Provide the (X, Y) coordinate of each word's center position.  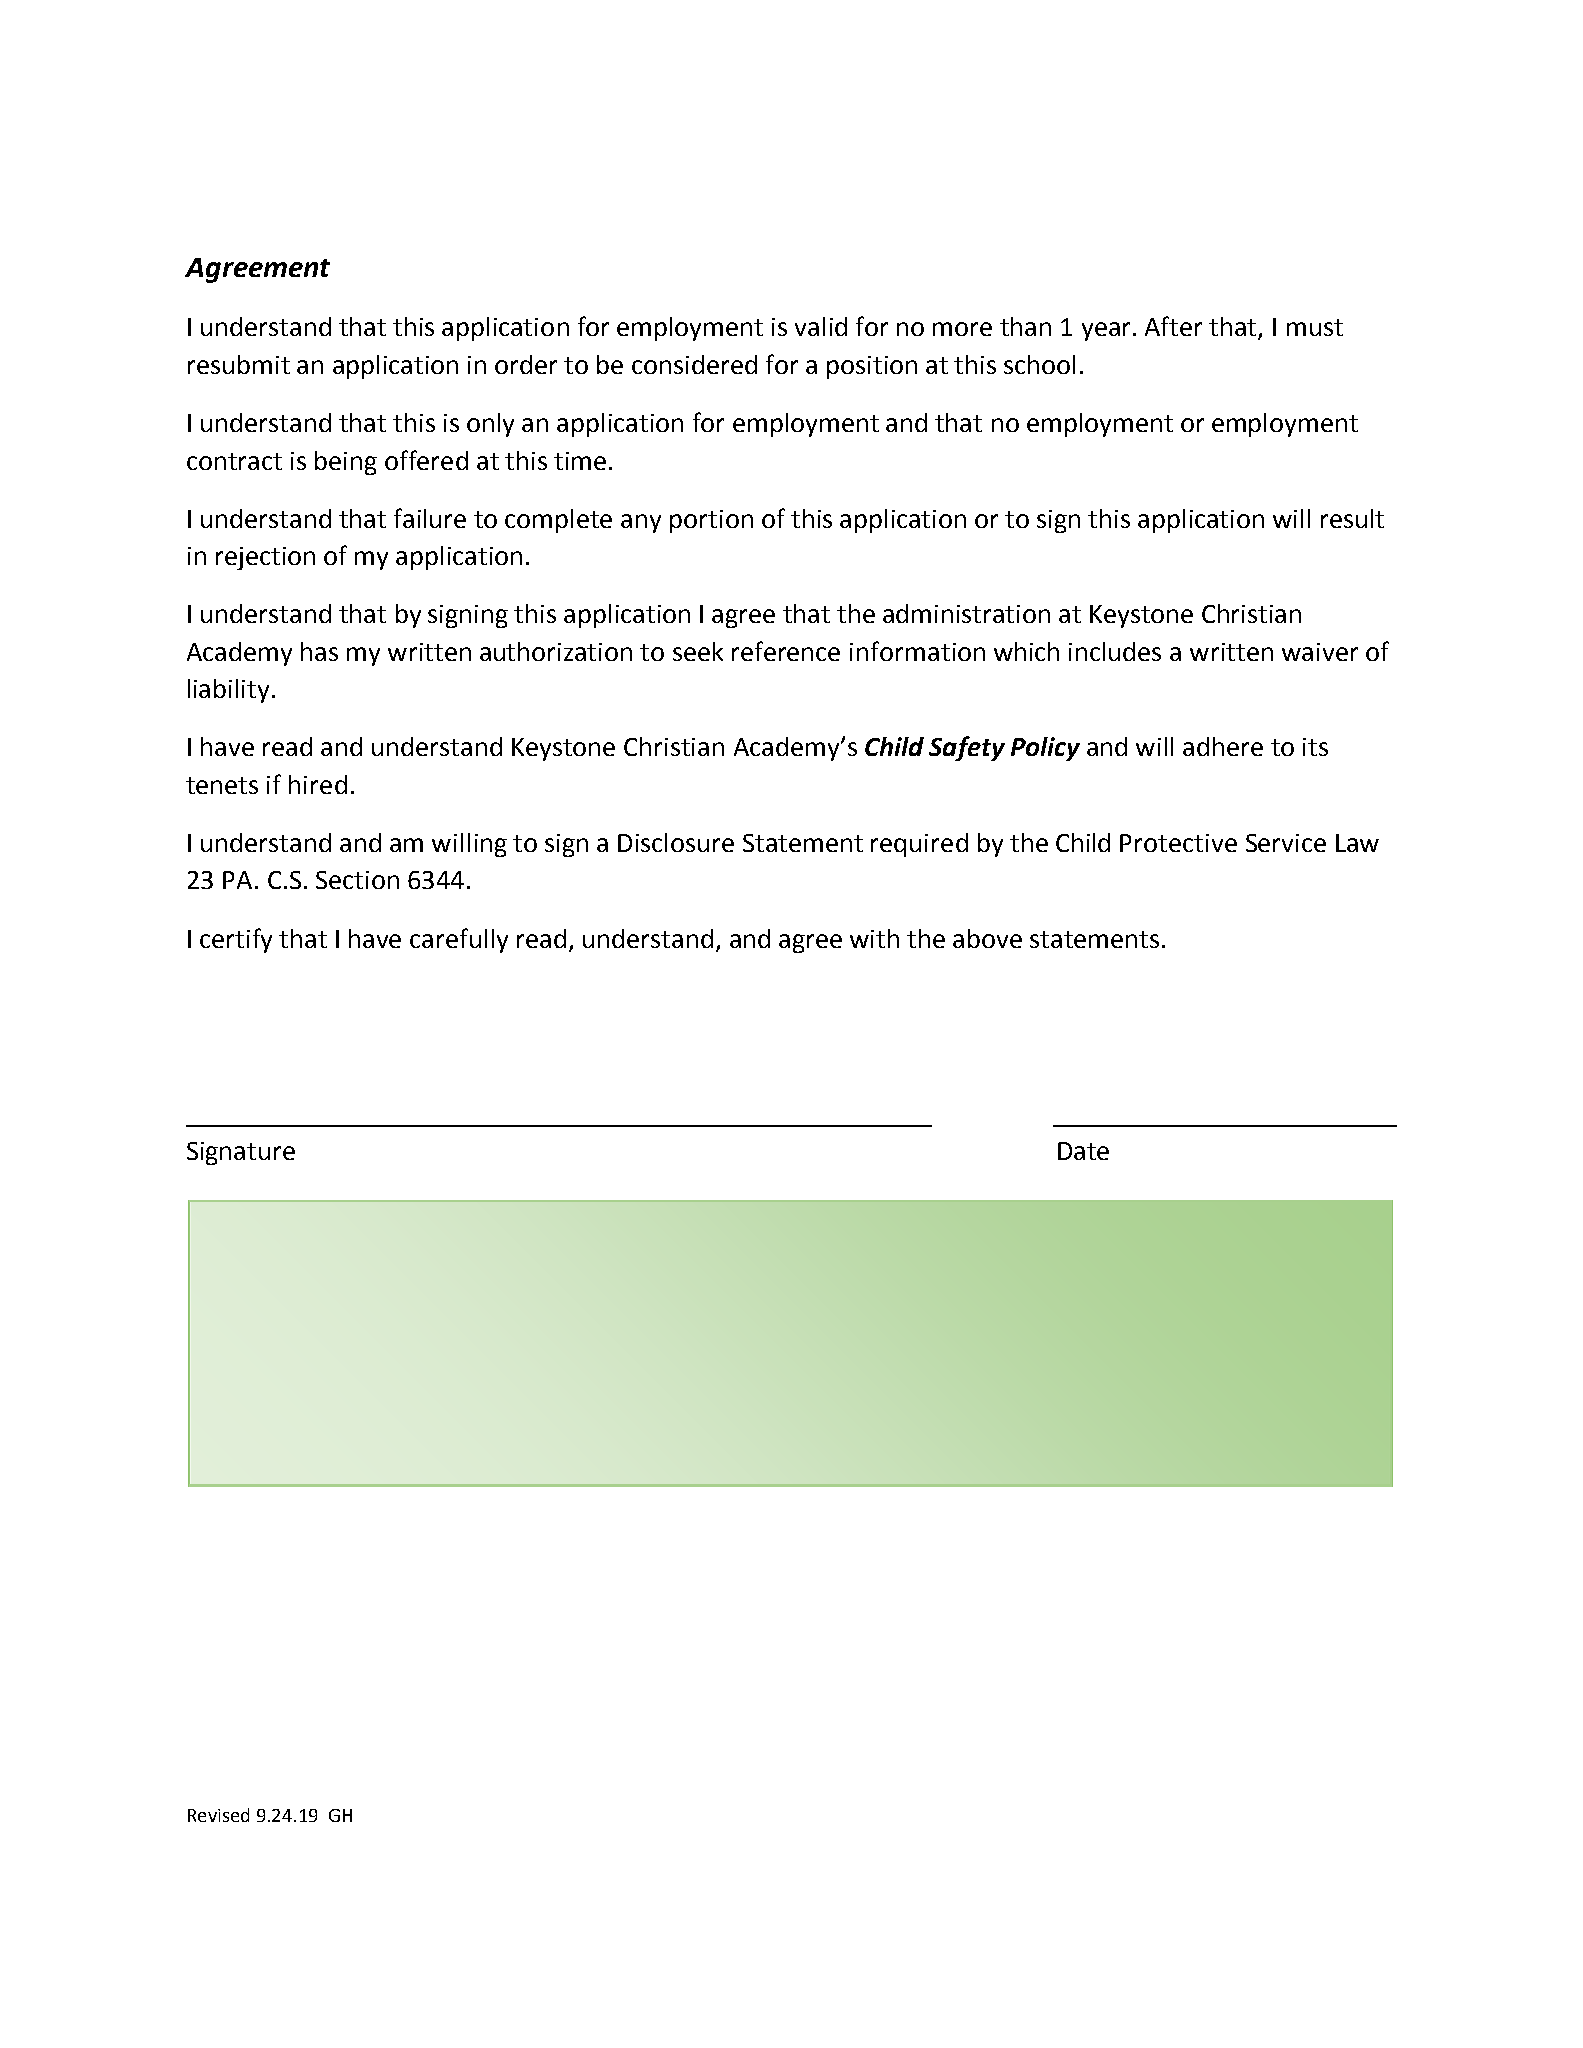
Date (1083, 1151)
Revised (218, 1815)
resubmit (239, 364)
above (987, 938)
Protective (1178, 843)
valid (821, 326)
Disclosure (676, 842)
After (1173, 326)
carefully (459, 940)
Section (357, 880)
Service (1286, 843)
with (874, 938)
